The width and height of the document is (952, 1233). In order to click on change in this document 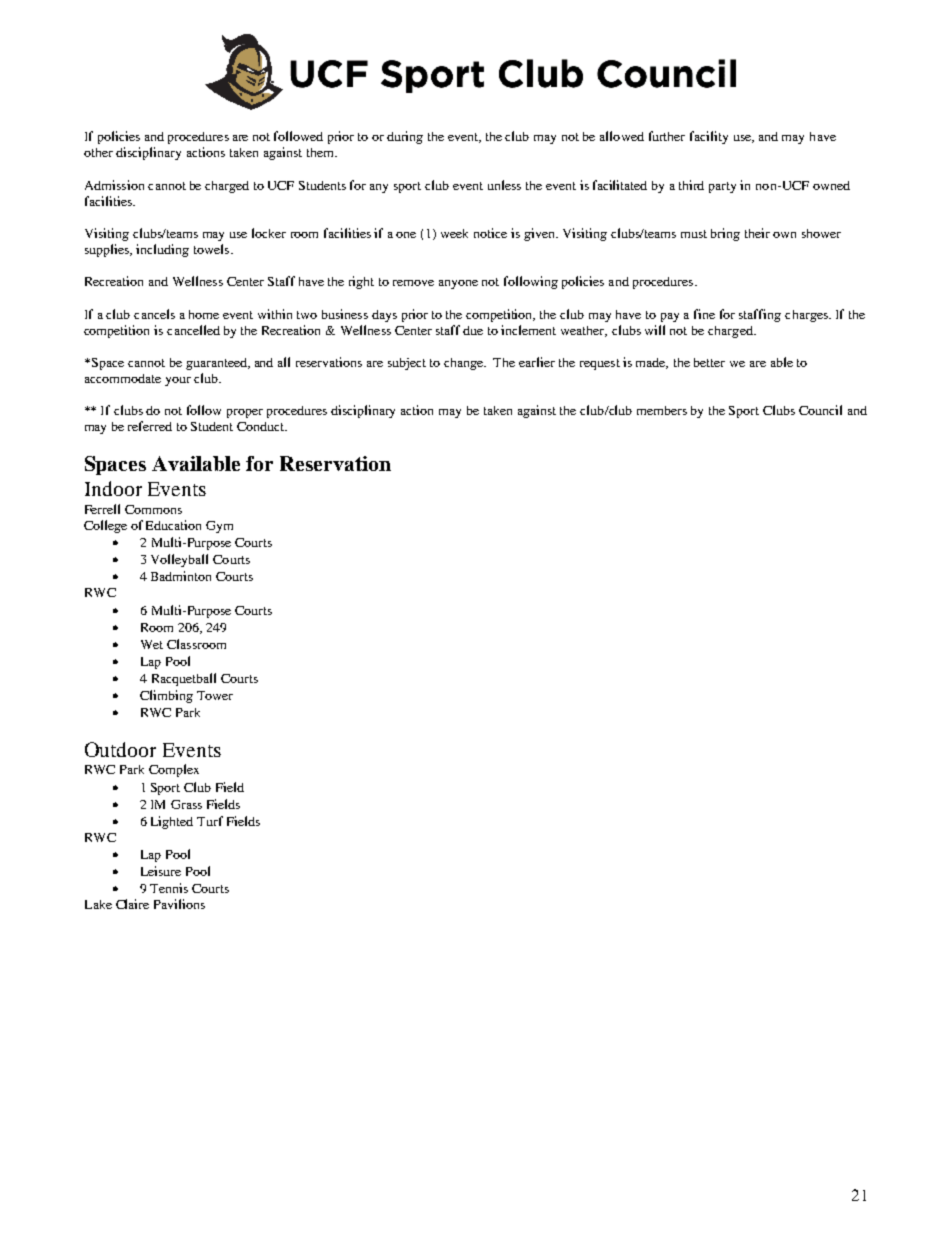, I will do `click(465, 364)`.
